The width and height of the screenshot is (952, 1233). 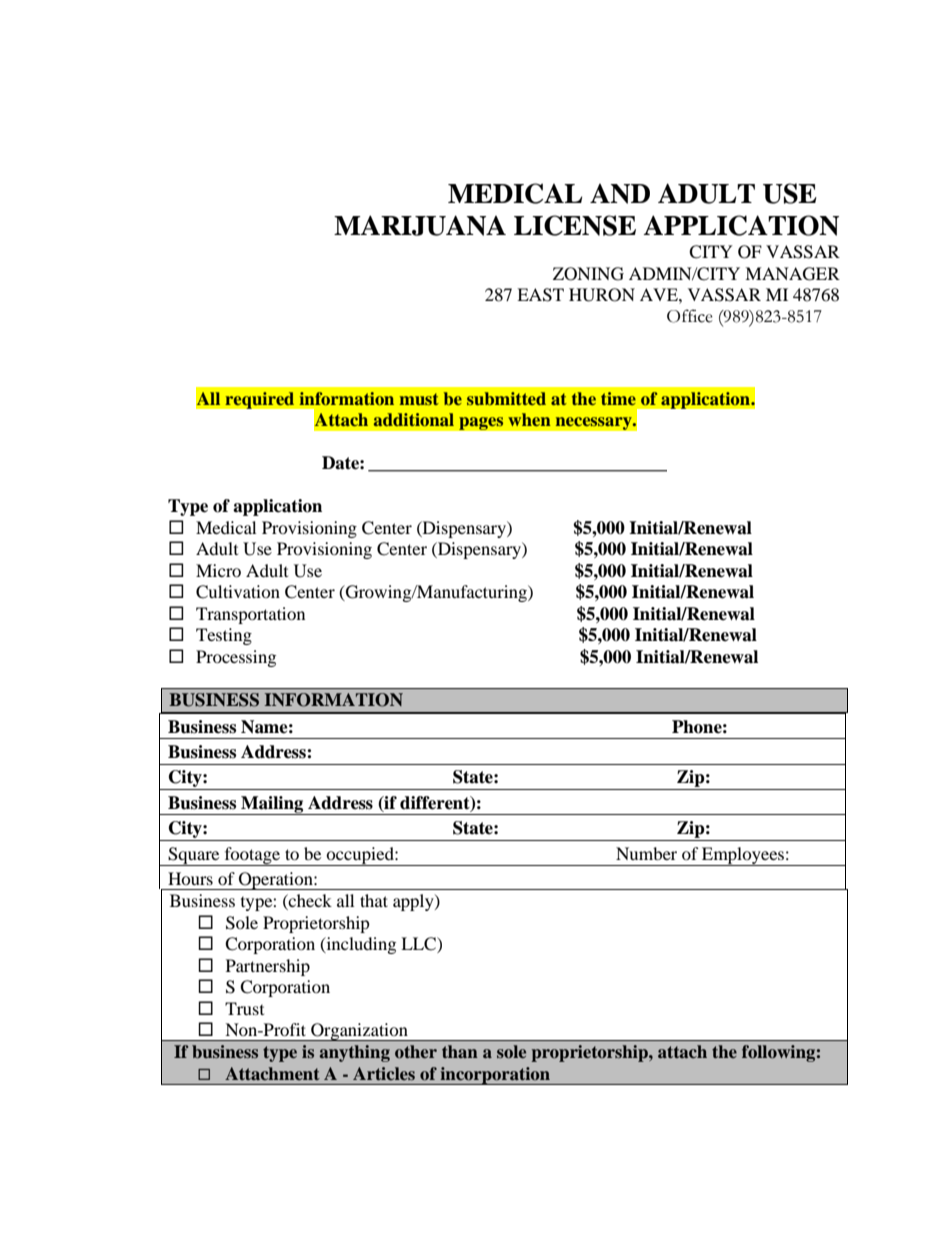 I want to click on MARIJUANA, so click(x=420, y=225).
